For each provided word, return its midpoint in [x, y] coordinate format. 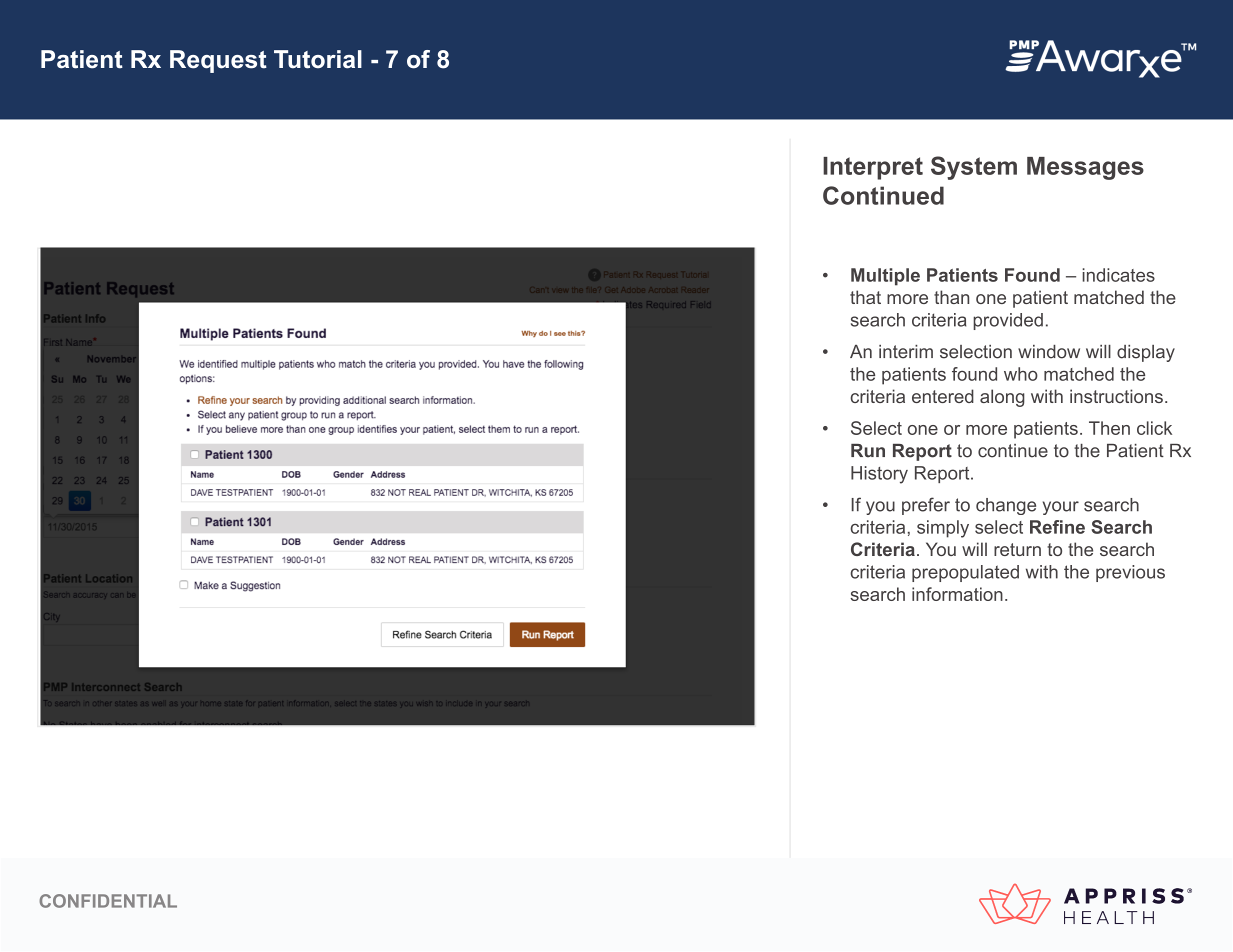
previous [1130, 573]
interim [906, 352]
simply [943, 529]
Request [218, 61]
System [974, 168]
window [1049, 352]
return [1017, 549]
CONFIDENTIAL [108, 901]
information [957, 594]
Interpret [873, 168]
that [865, 297]
